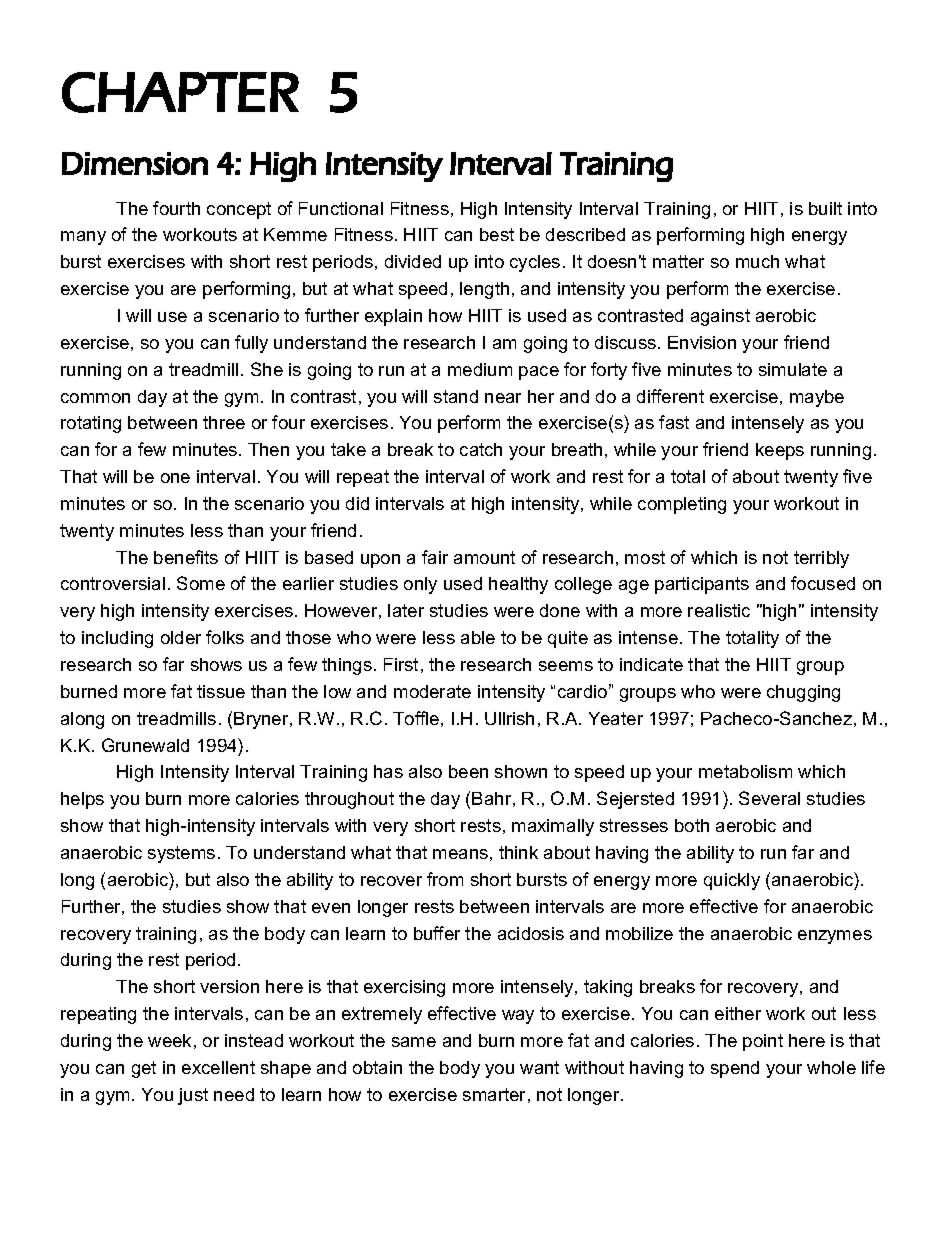  I want to click on point, so click(763, 1042).
